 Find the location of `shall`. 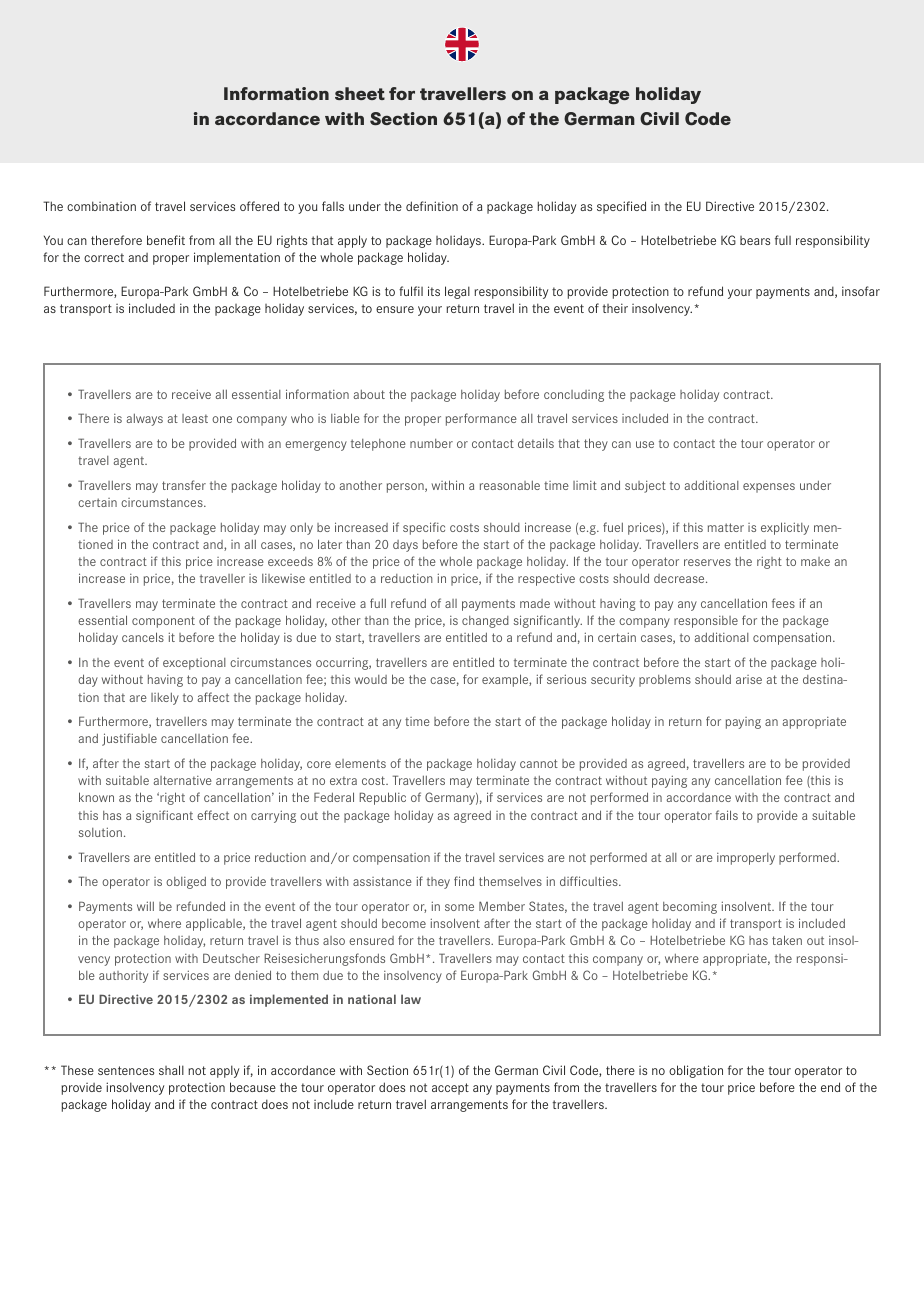

shall is located at coordinates (171, 1070).
